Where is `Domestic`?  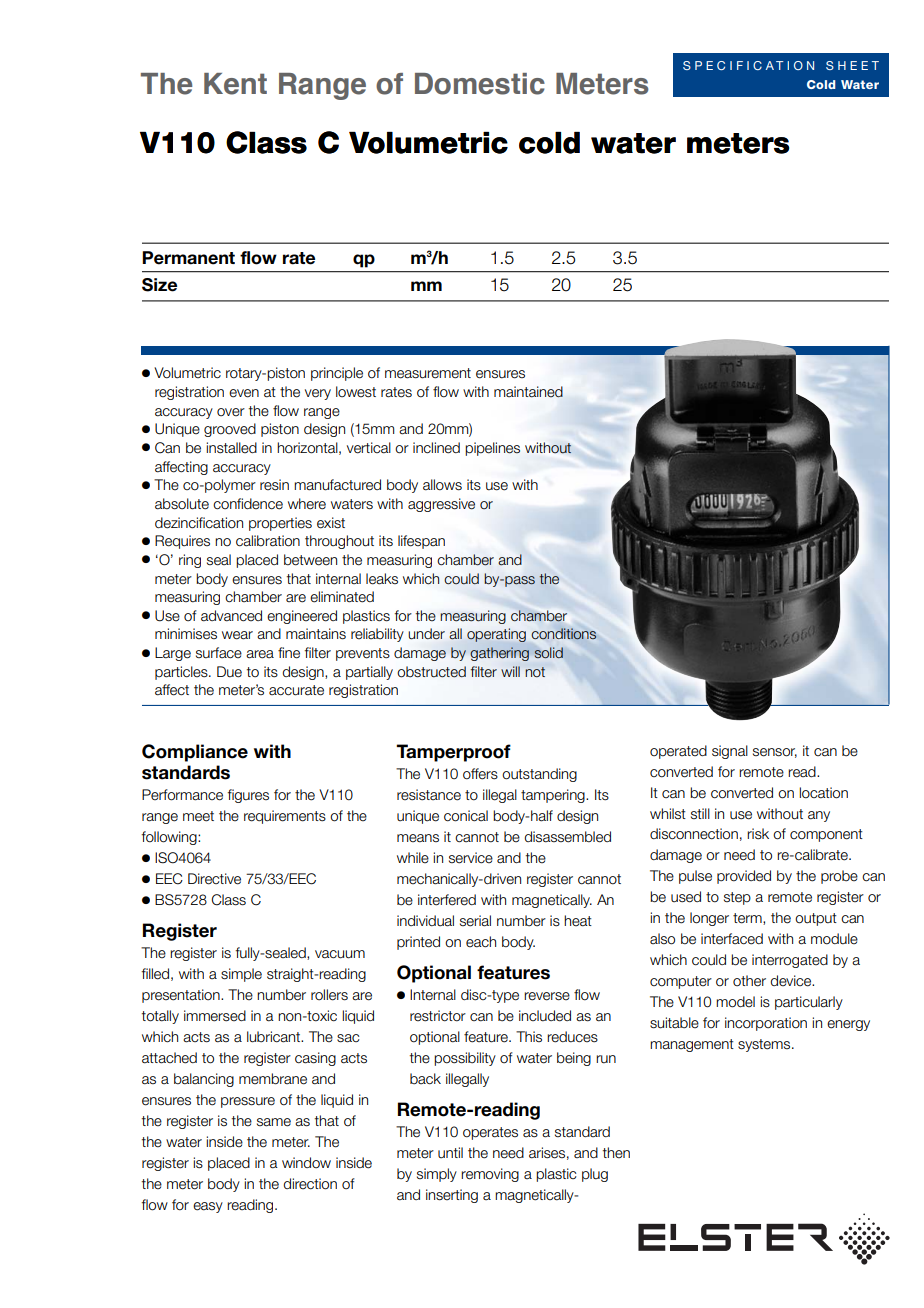
Domestic is located at coordinates (480, 84).
